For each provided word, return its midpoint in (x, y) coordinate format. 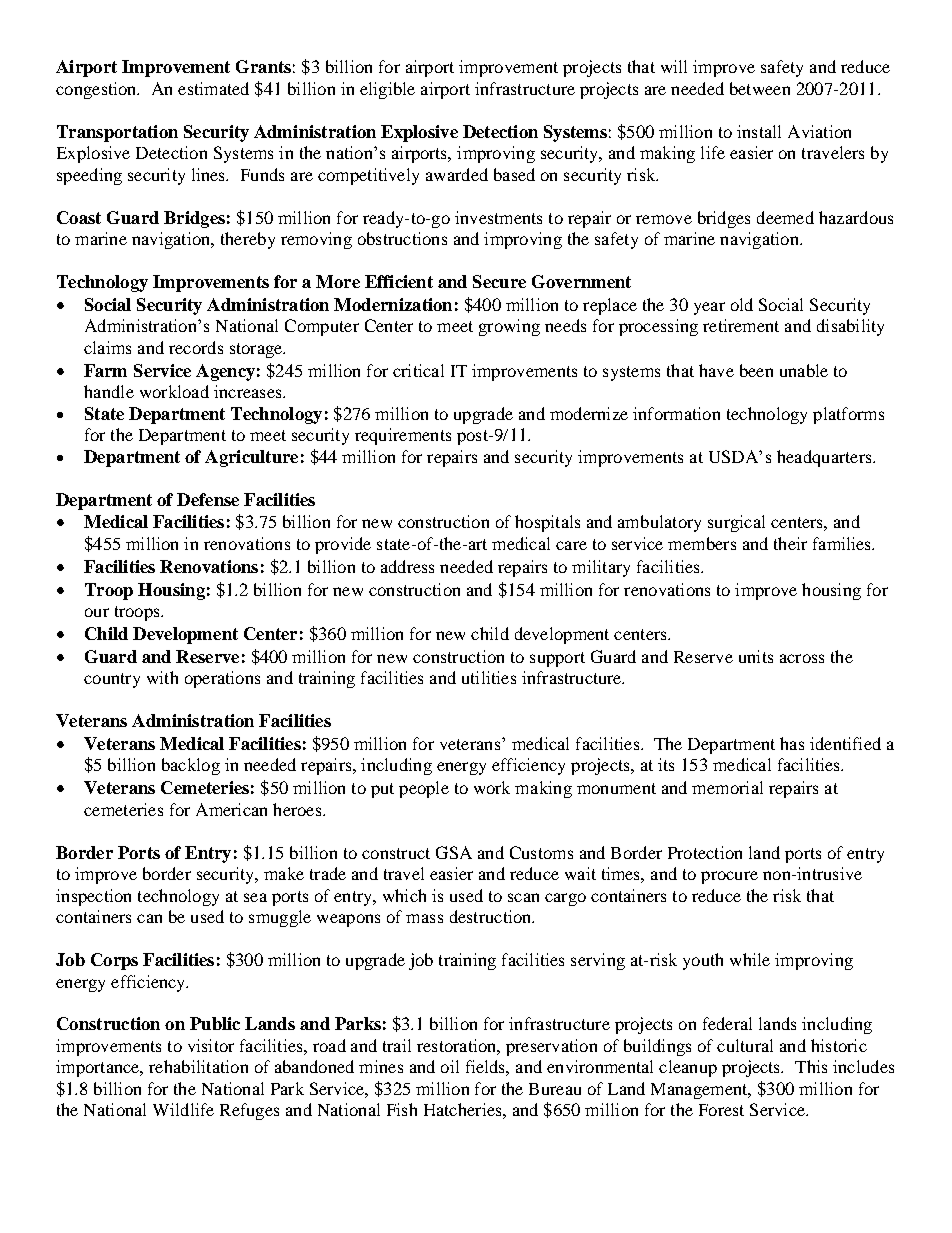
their (790, 543)
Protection (705, 852)
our (97, 612)
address (407, 566)
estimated (213, 88)
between (760, 88)
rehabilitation (198, 1066)
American (231, 809)
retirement (741, 325)
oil (450, 1066)
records (196, 347)
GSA (454, 852)
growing (509, 327)
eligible (387, 90)
